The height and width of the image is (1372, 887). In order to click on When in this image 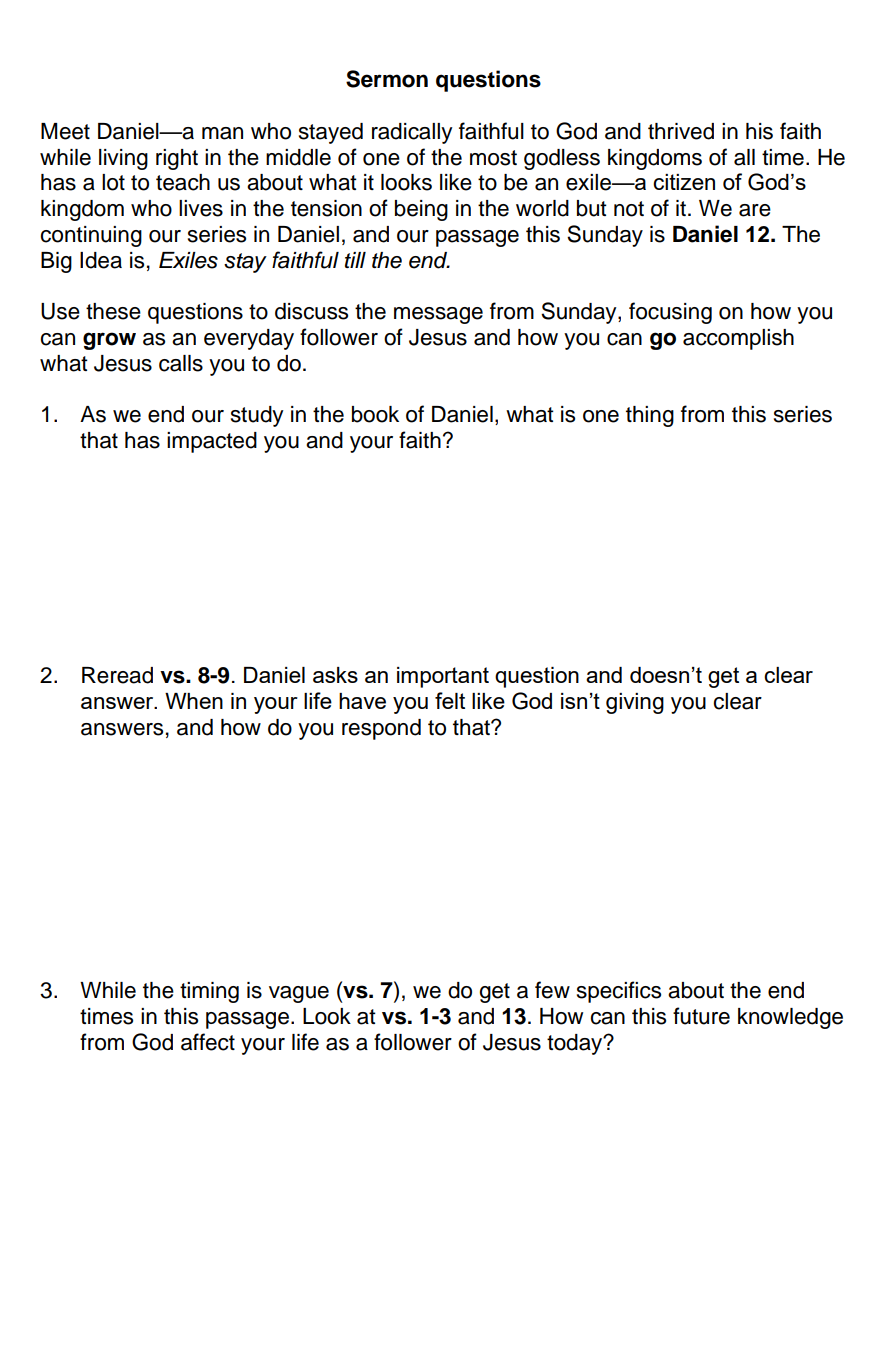, I will do `click(194, 701)`.
